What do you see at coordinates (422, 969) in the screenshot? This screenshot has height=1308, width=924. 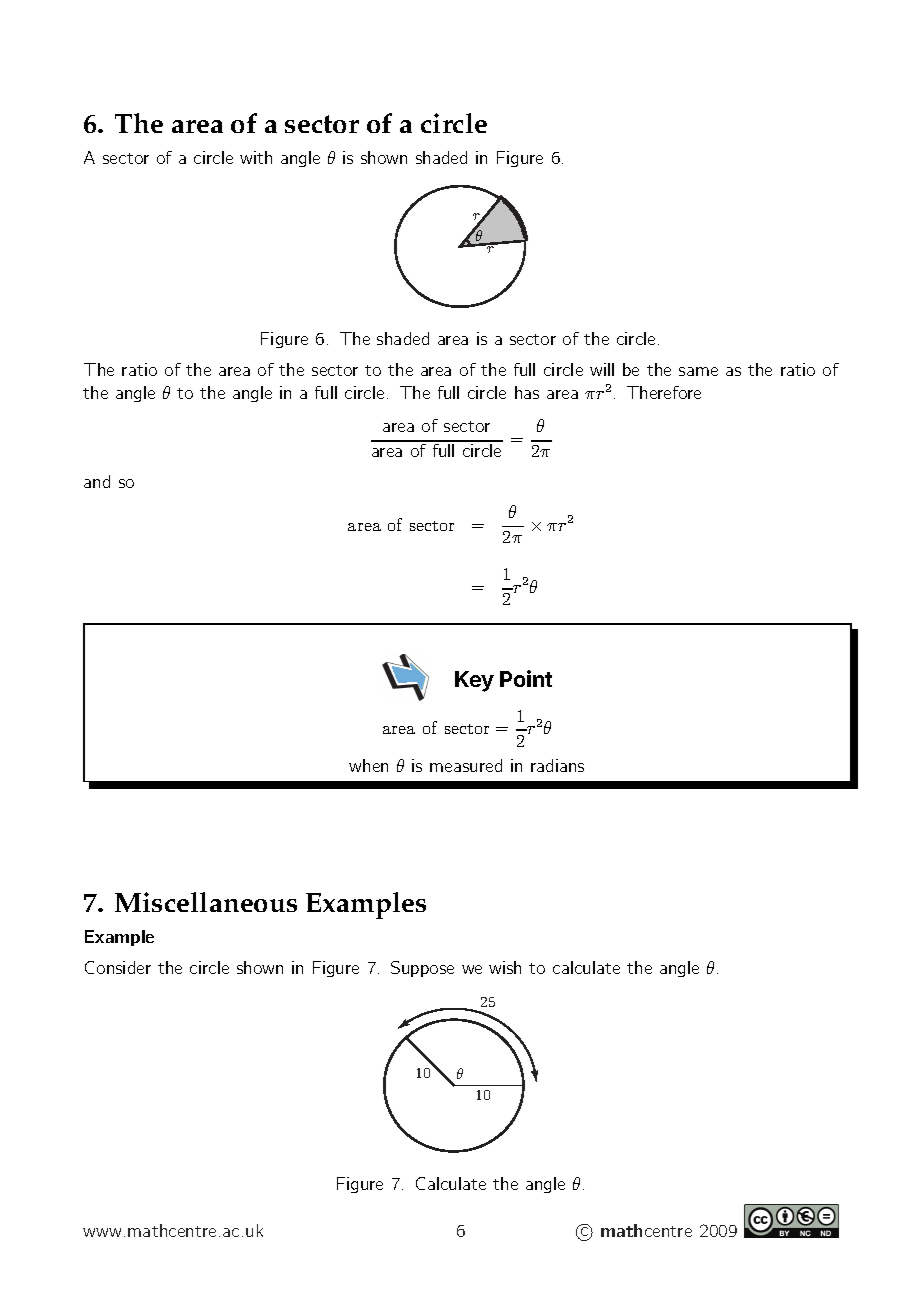 I see `Suppose` at bounding box center [422, 969].
